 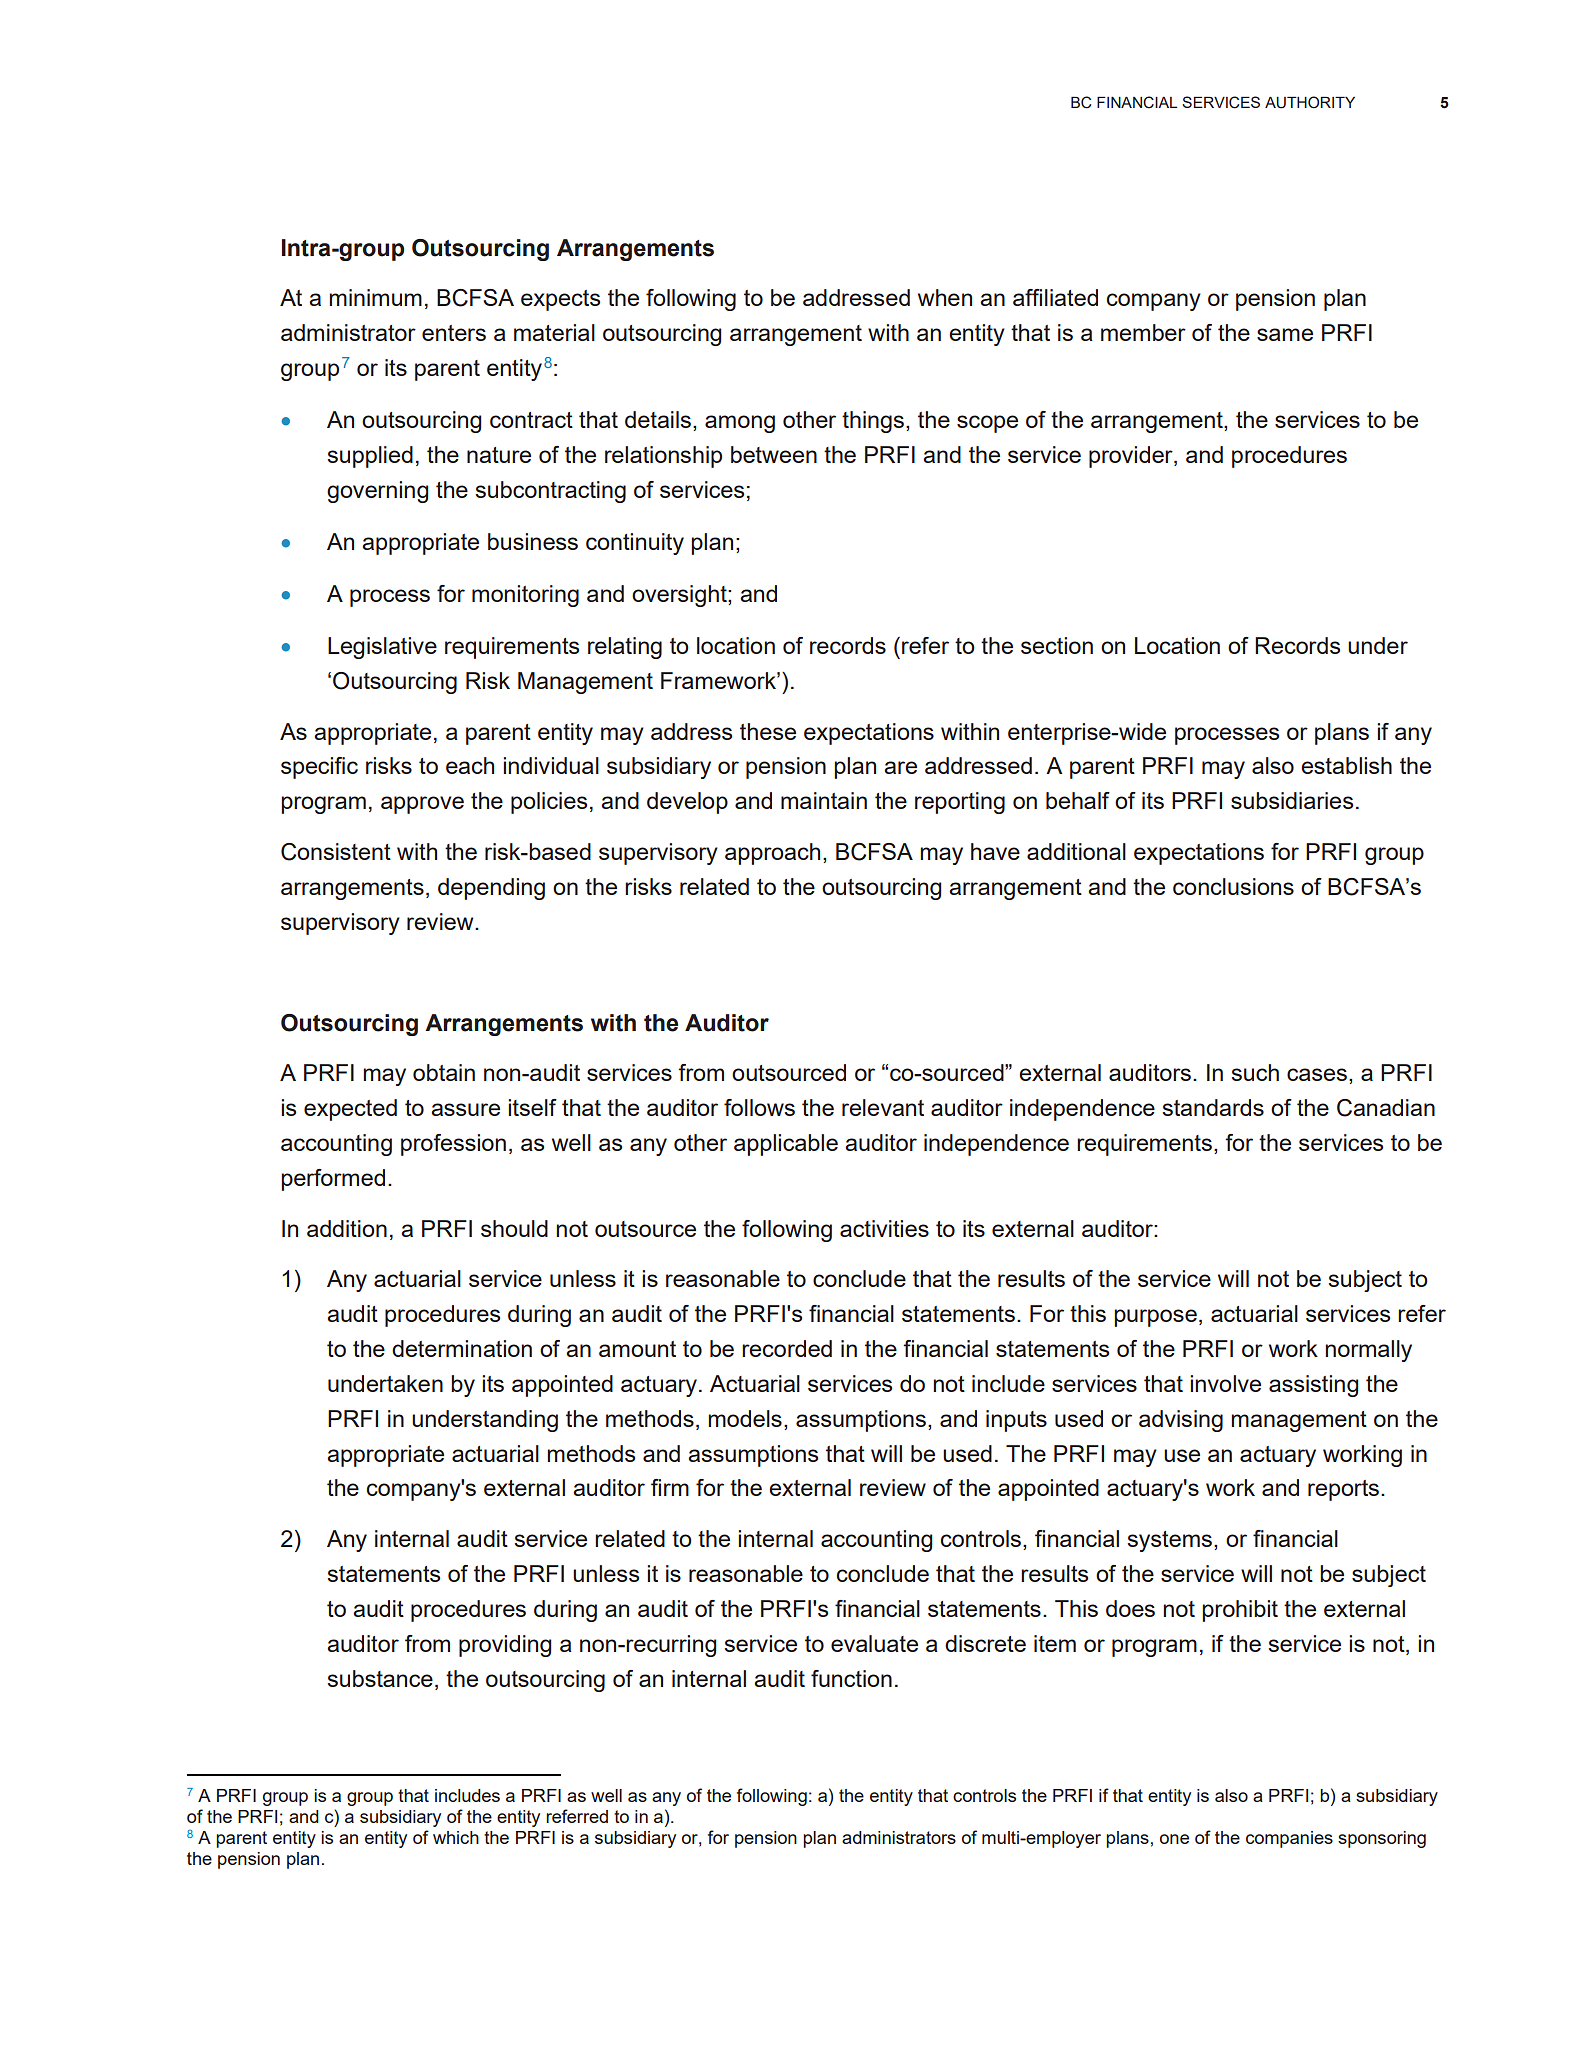 What do you see at coordinates (456, 1837) in the image?
I see `which` at bounding box center [456, 1837].
